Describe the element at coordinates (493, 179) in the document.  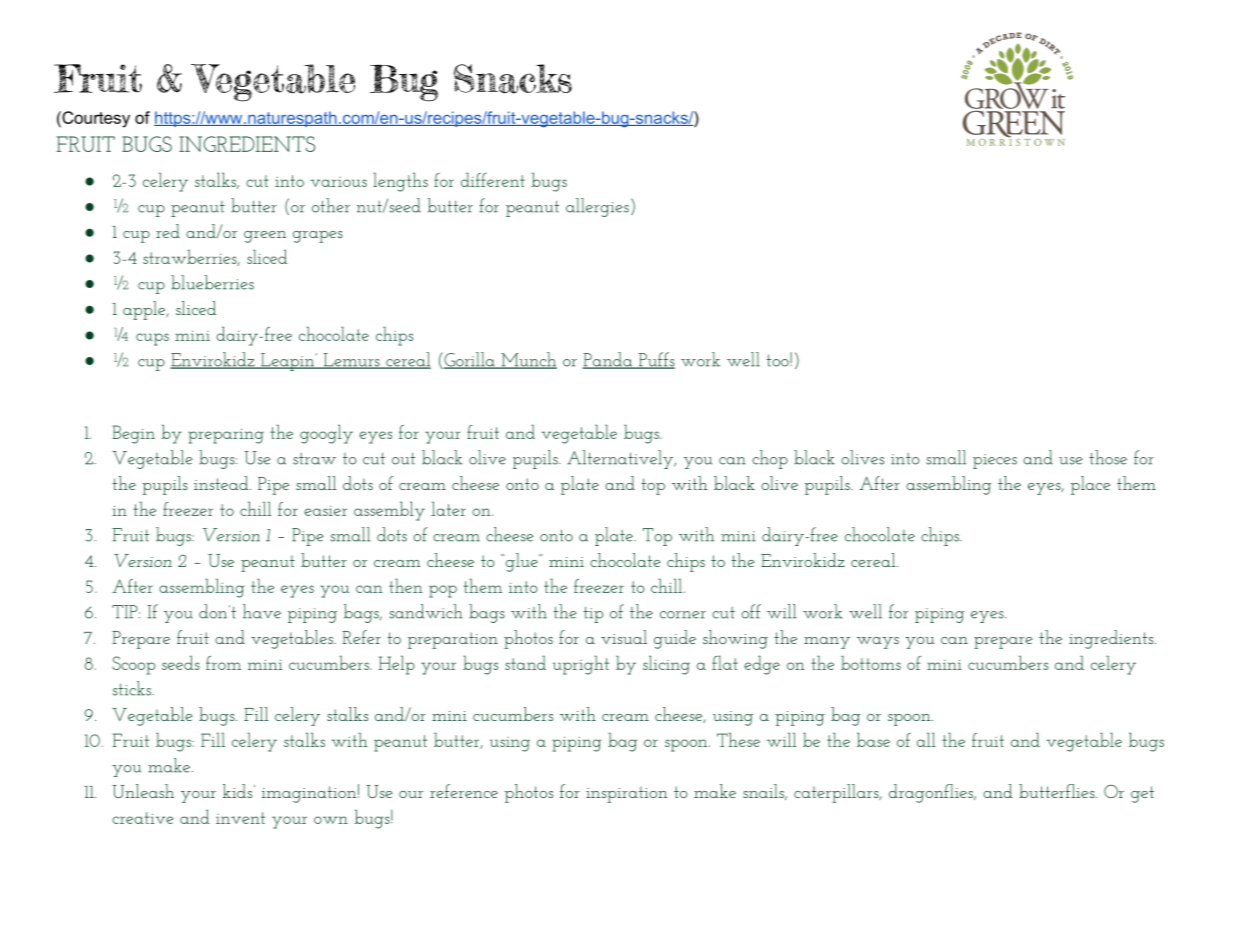
I see `different` at that location.
